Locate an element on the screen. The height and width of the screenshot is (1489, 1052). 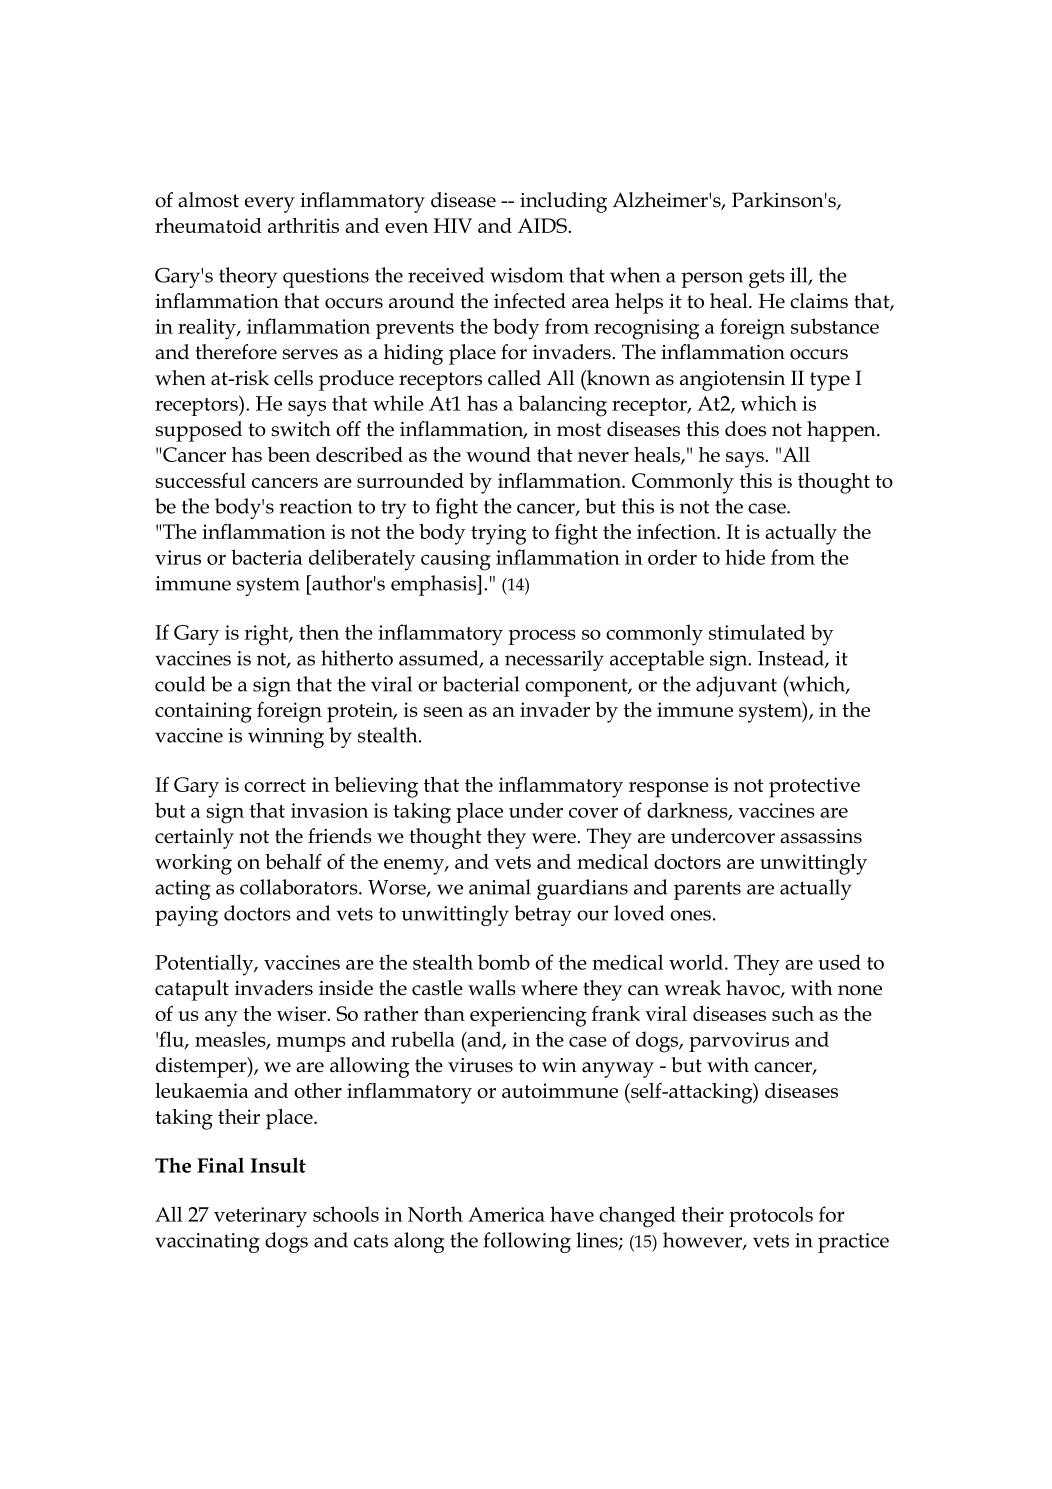
assassins is located at coordinates (821, 836).
